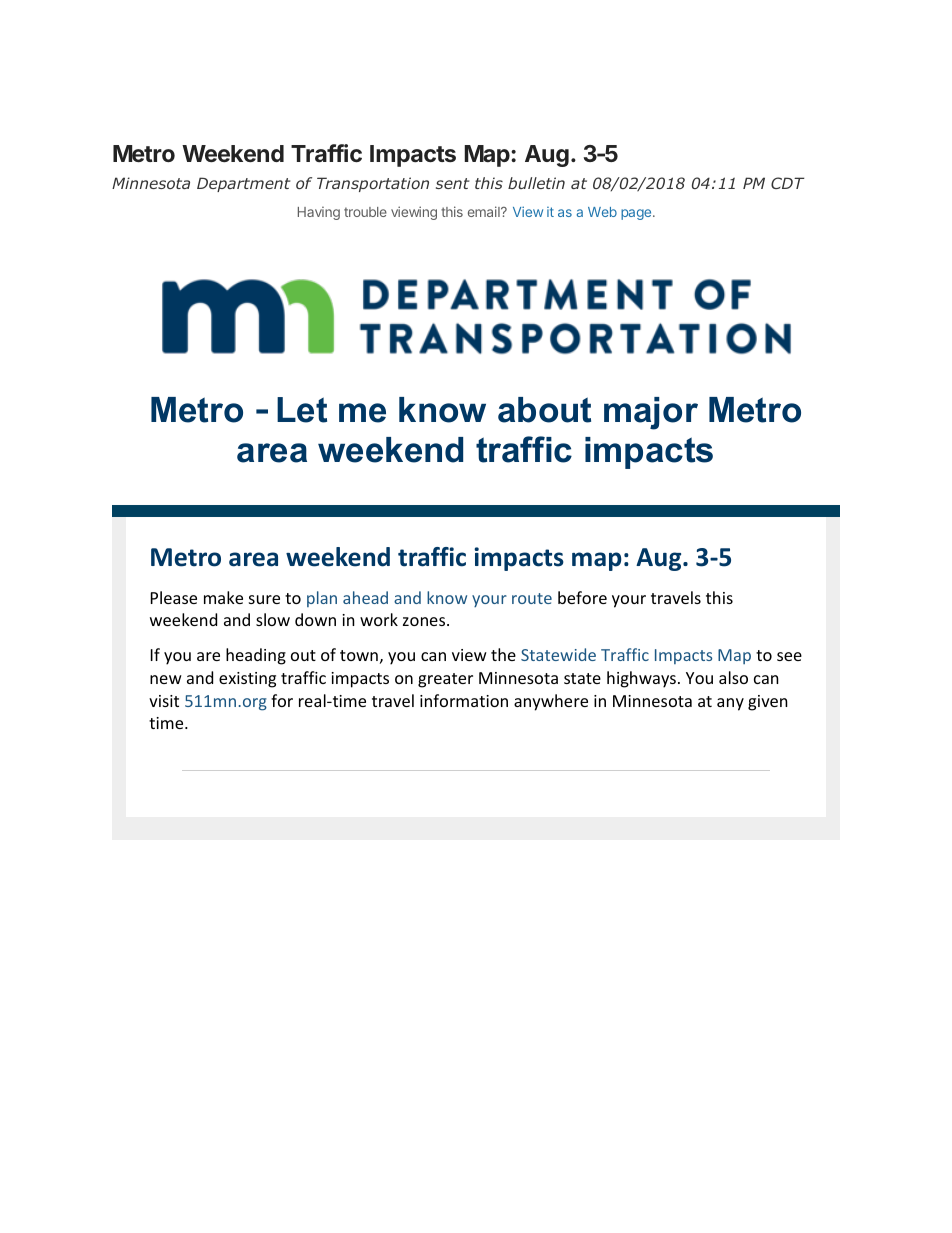  I want to click on before, so click(582, 597).
